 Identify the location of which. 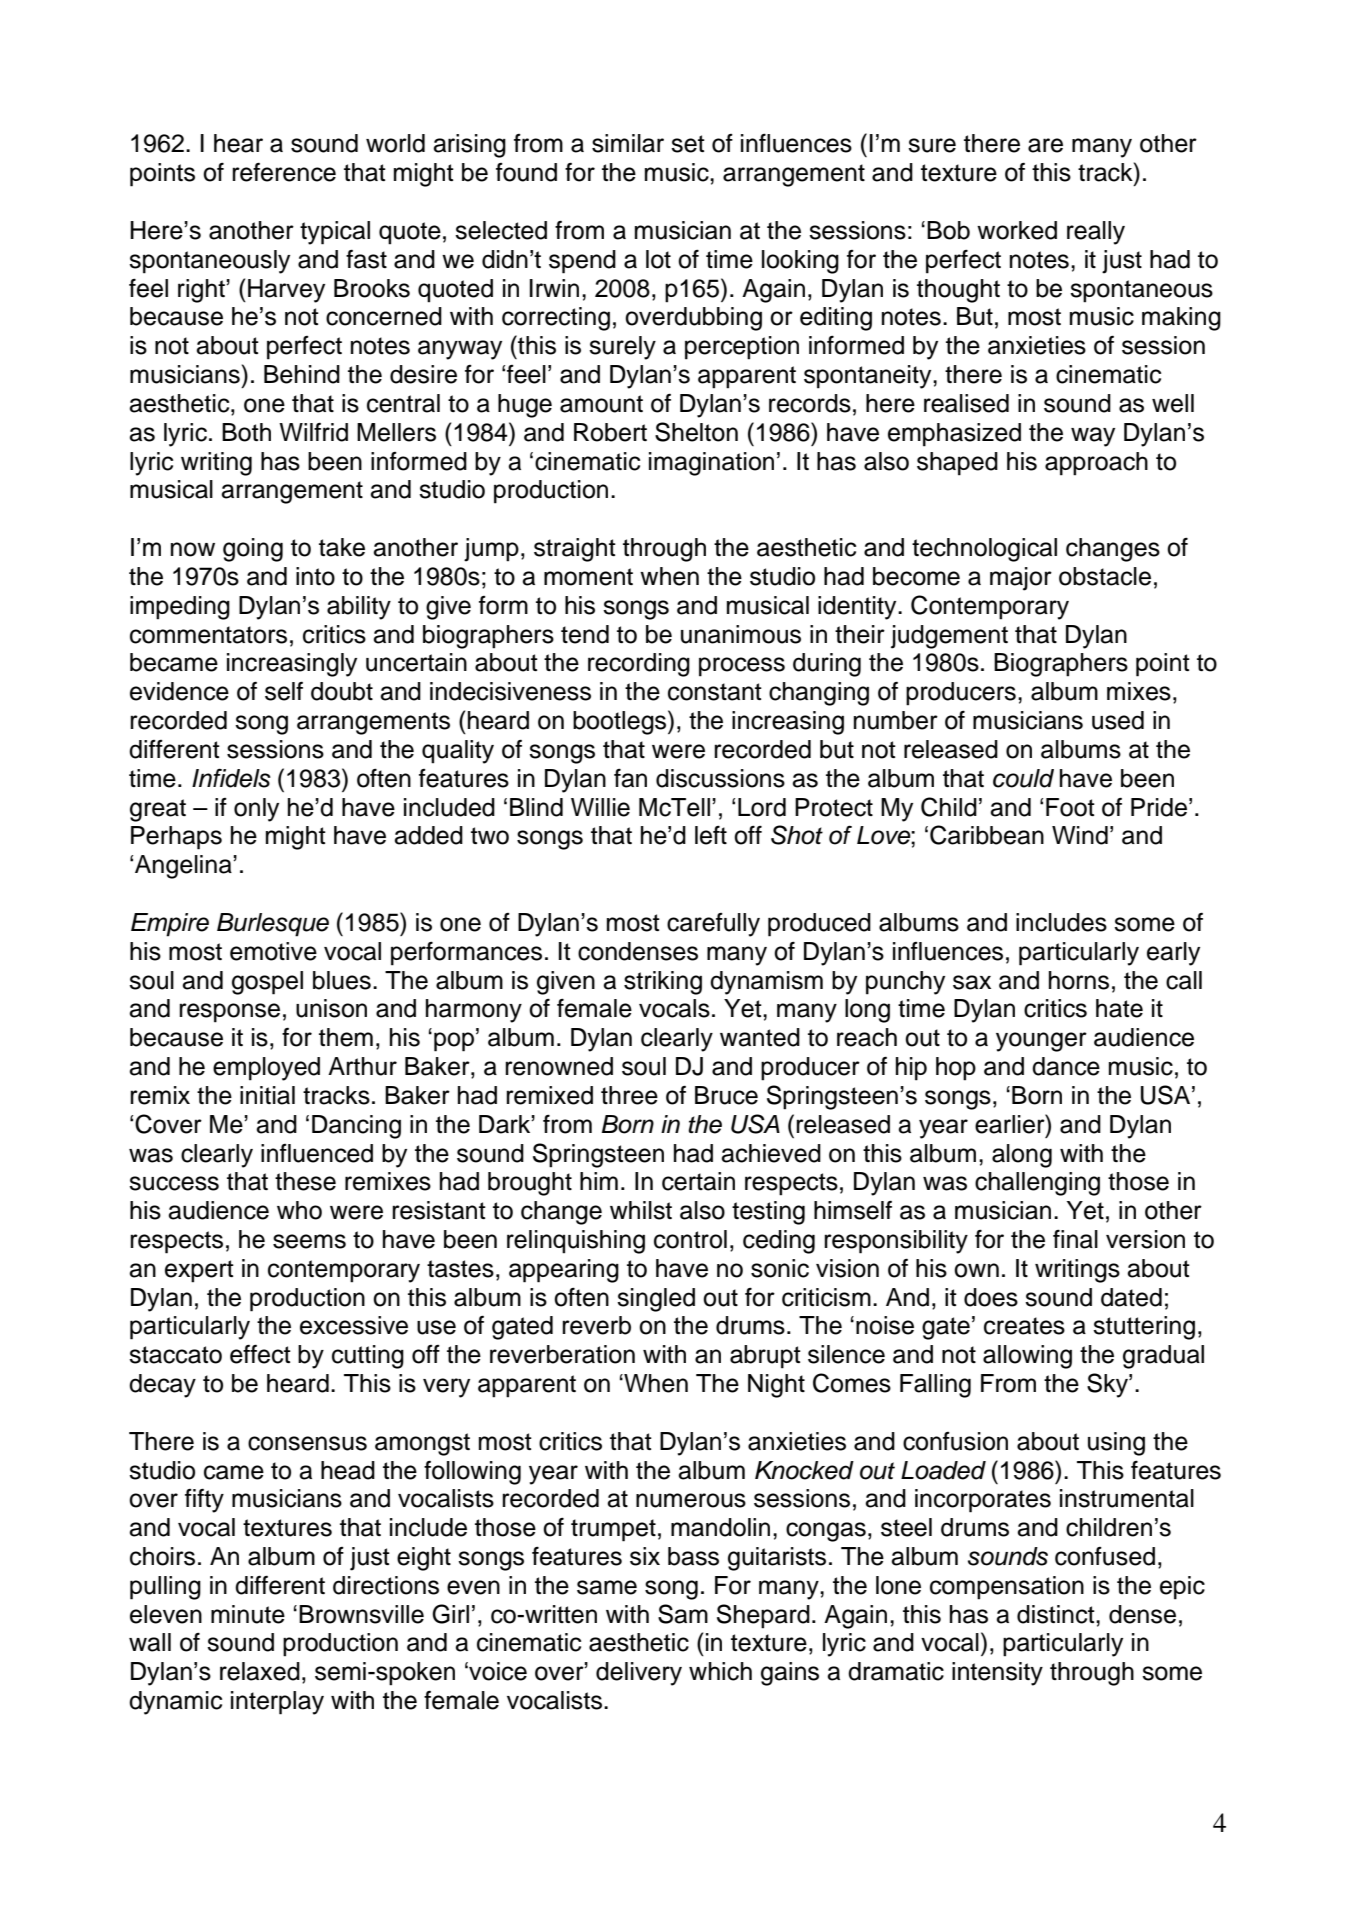
(720, 1671).
